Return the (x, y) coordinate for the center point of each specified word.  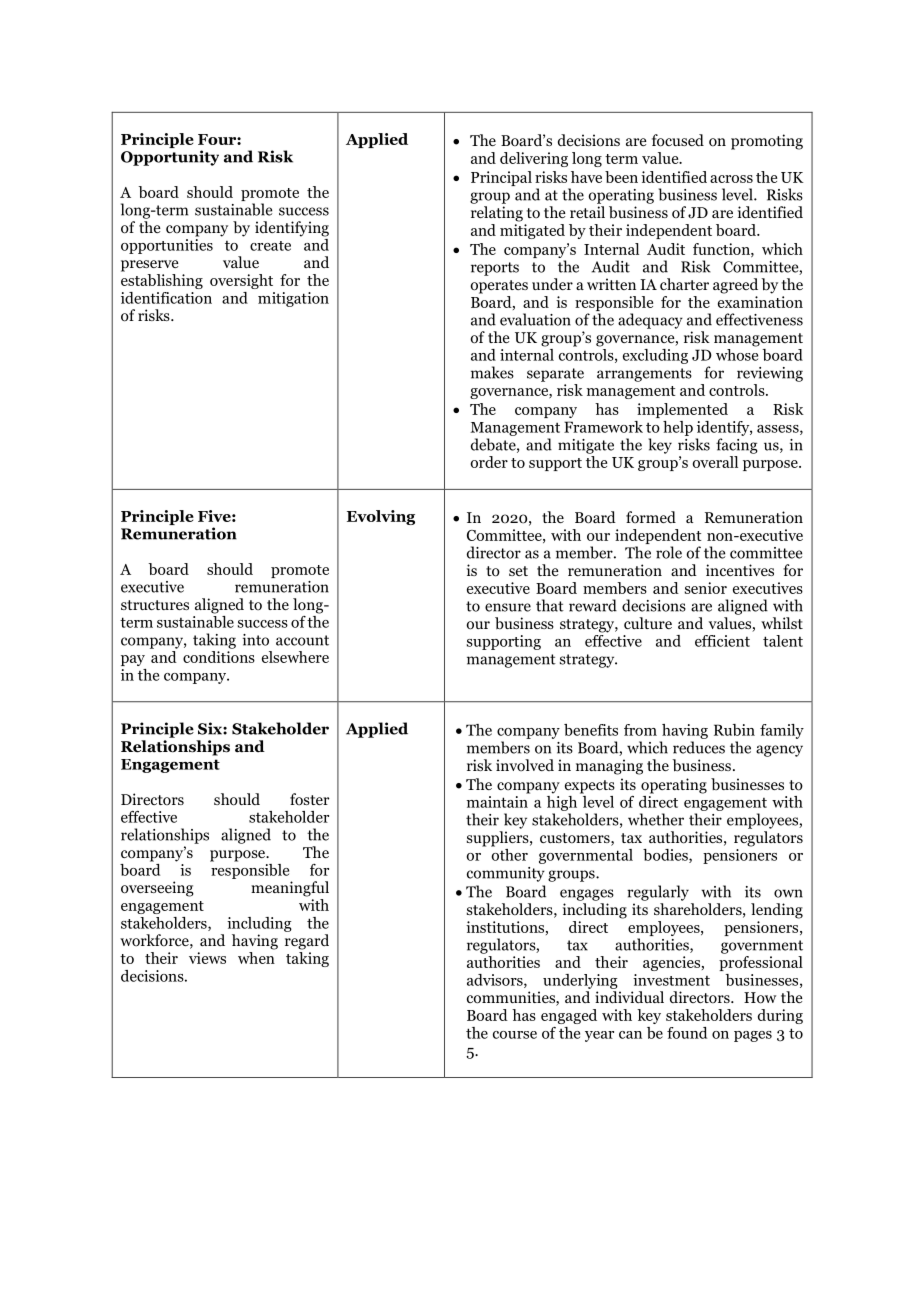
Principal (501, 178)
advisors (496, 981)
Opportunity (170, 158)
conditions (219, 657)
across (731, 179)
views (207, 958)
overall (715, 462)
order (489, 462)
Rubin (734, 730)
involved (525, 765)
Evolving (381, 517)
